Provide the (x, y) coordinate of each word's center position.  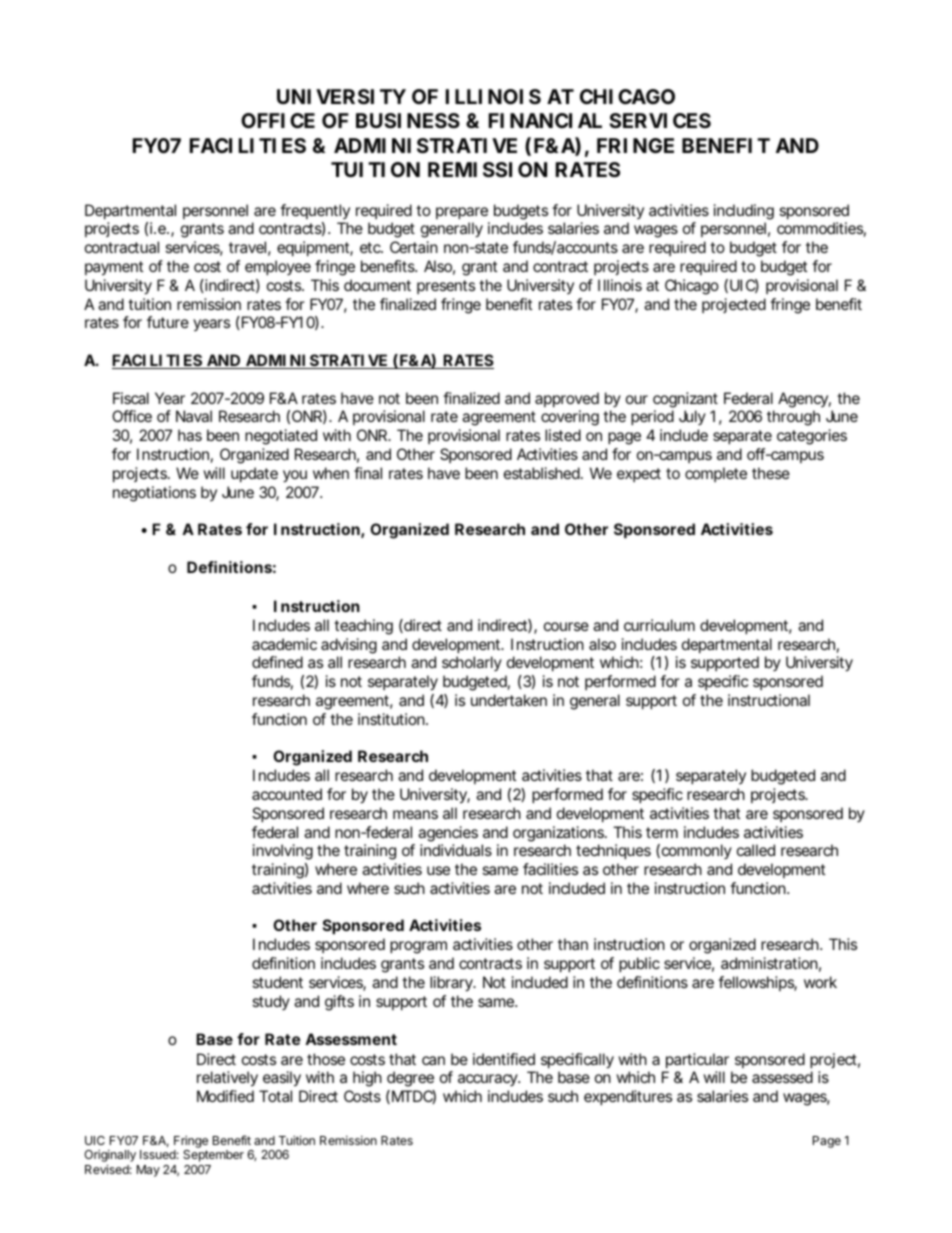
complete (716, 474)
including (744, 212)
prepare (462, 213)
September (213, 1156)
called (756, 850)
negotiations (154, 494)
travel (247, 247)
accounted (287, 794)
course (566, 626)
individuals (456, 850)
